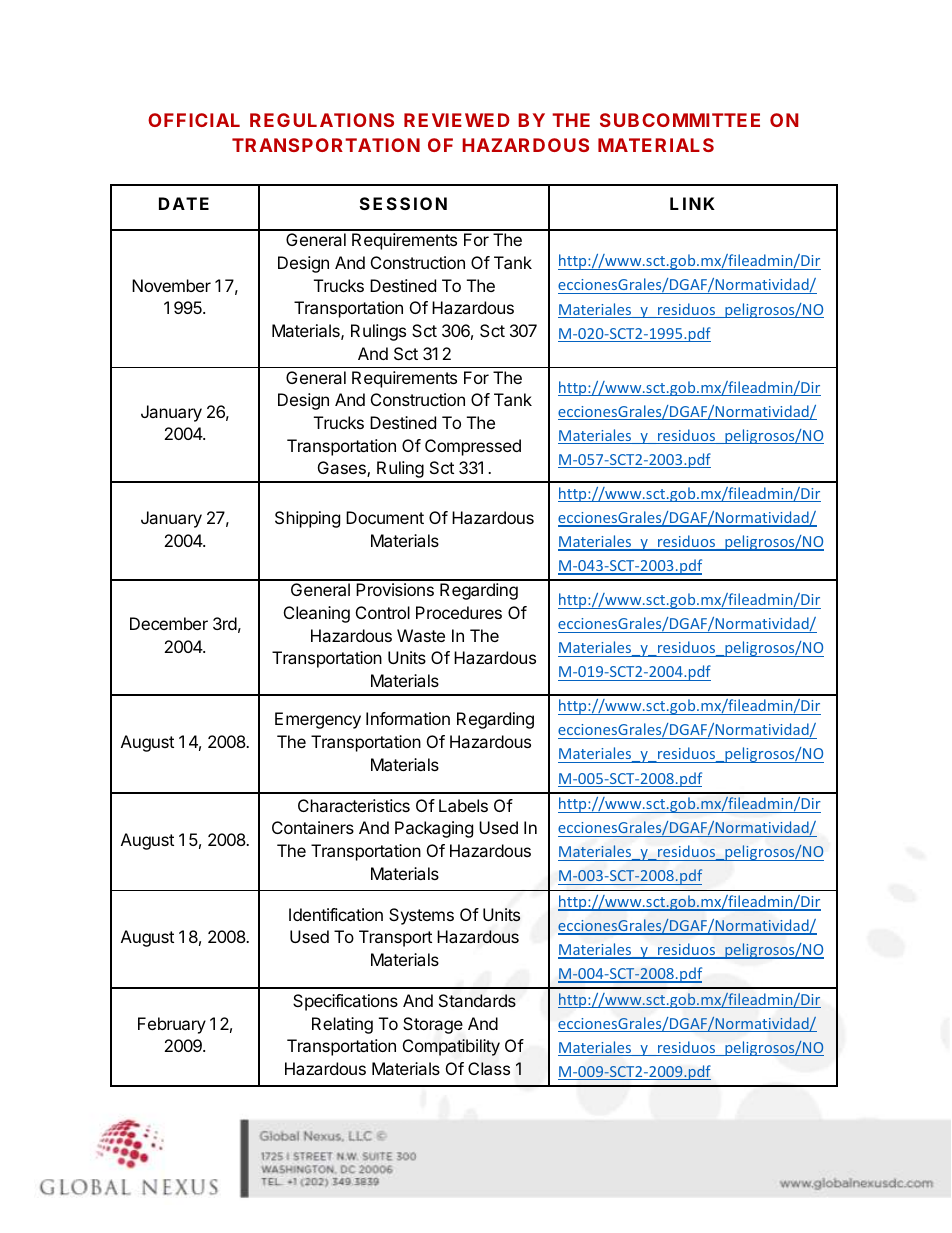 The width and height of the screenshot is (952, 1233). I want to click on Storage, so click(433, 1025).
